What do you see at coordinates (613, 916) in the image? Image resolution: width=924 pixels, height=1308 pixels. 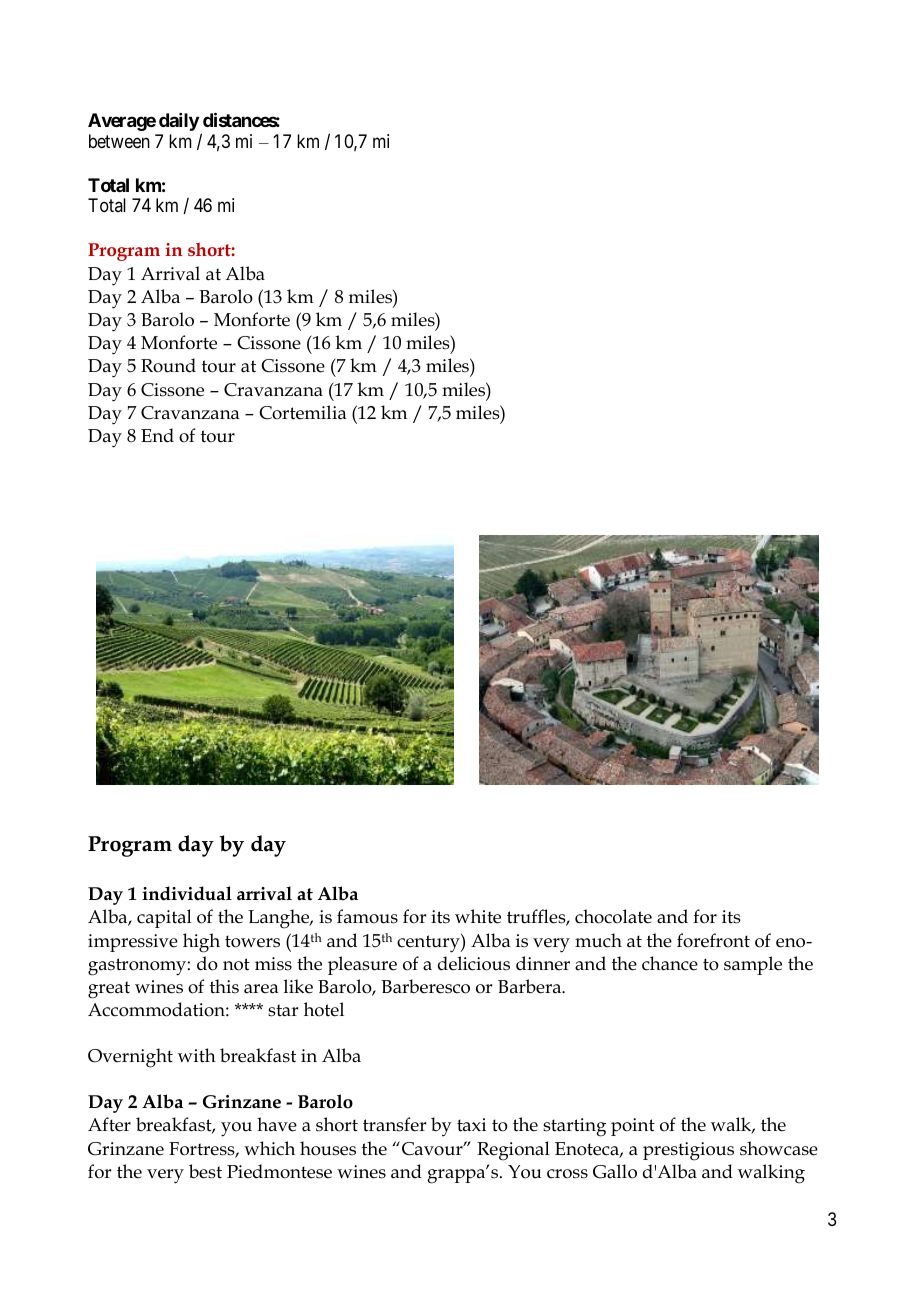 I see `chocolate` at bounding box center [613, 916].
